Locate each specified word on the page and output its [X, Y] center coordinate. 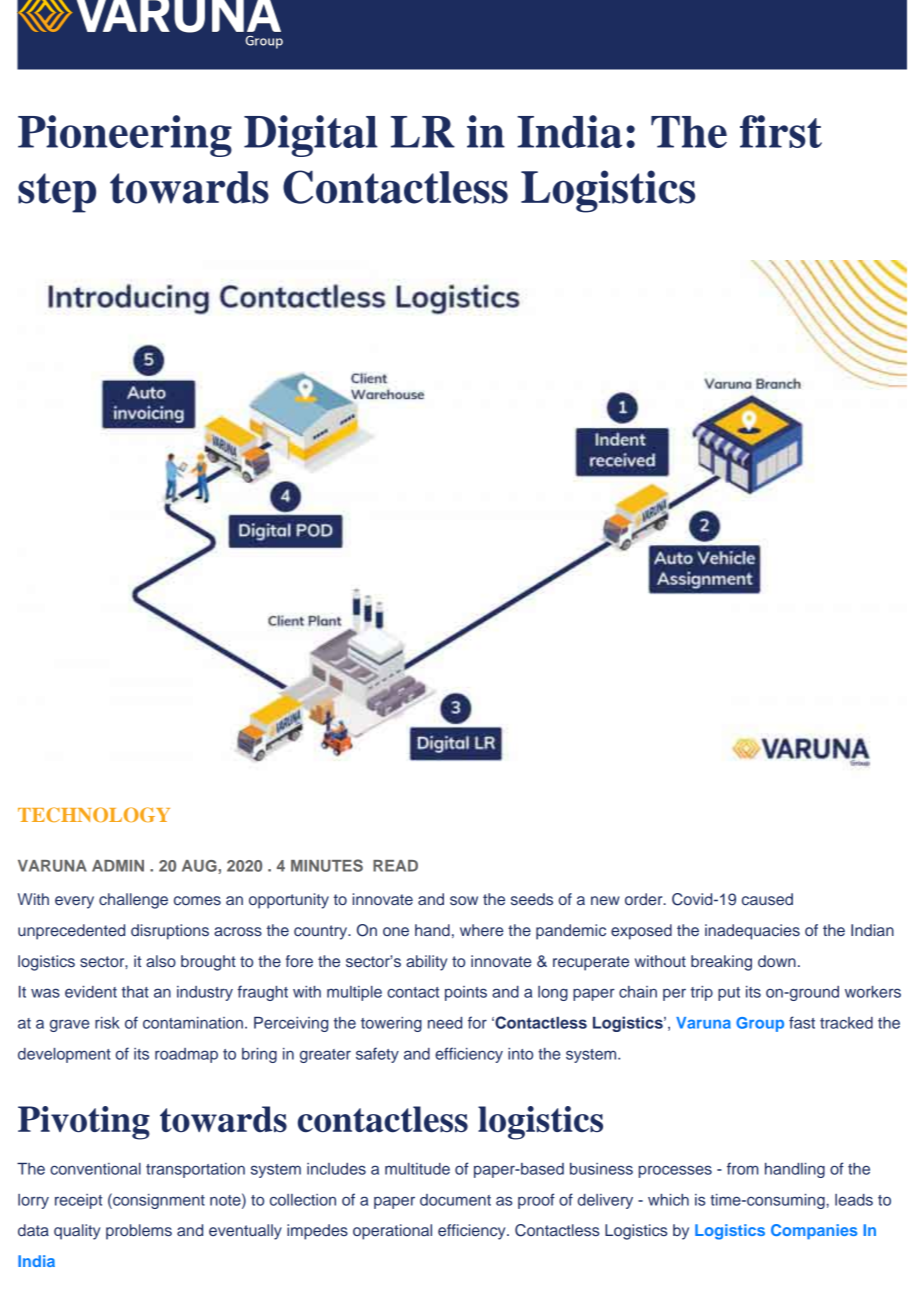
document [455, 1200]
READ [395, 866]
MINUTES [327, 865]
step [57, 193]
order [645, 899]
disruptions [170, 932]
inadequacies [752, 932]
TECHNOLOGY [94, 814]
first [781, 131]
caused [767, 899]
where [482, 930]
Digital [311, 136]
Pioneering [125, 136]
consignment [158, 1201]
